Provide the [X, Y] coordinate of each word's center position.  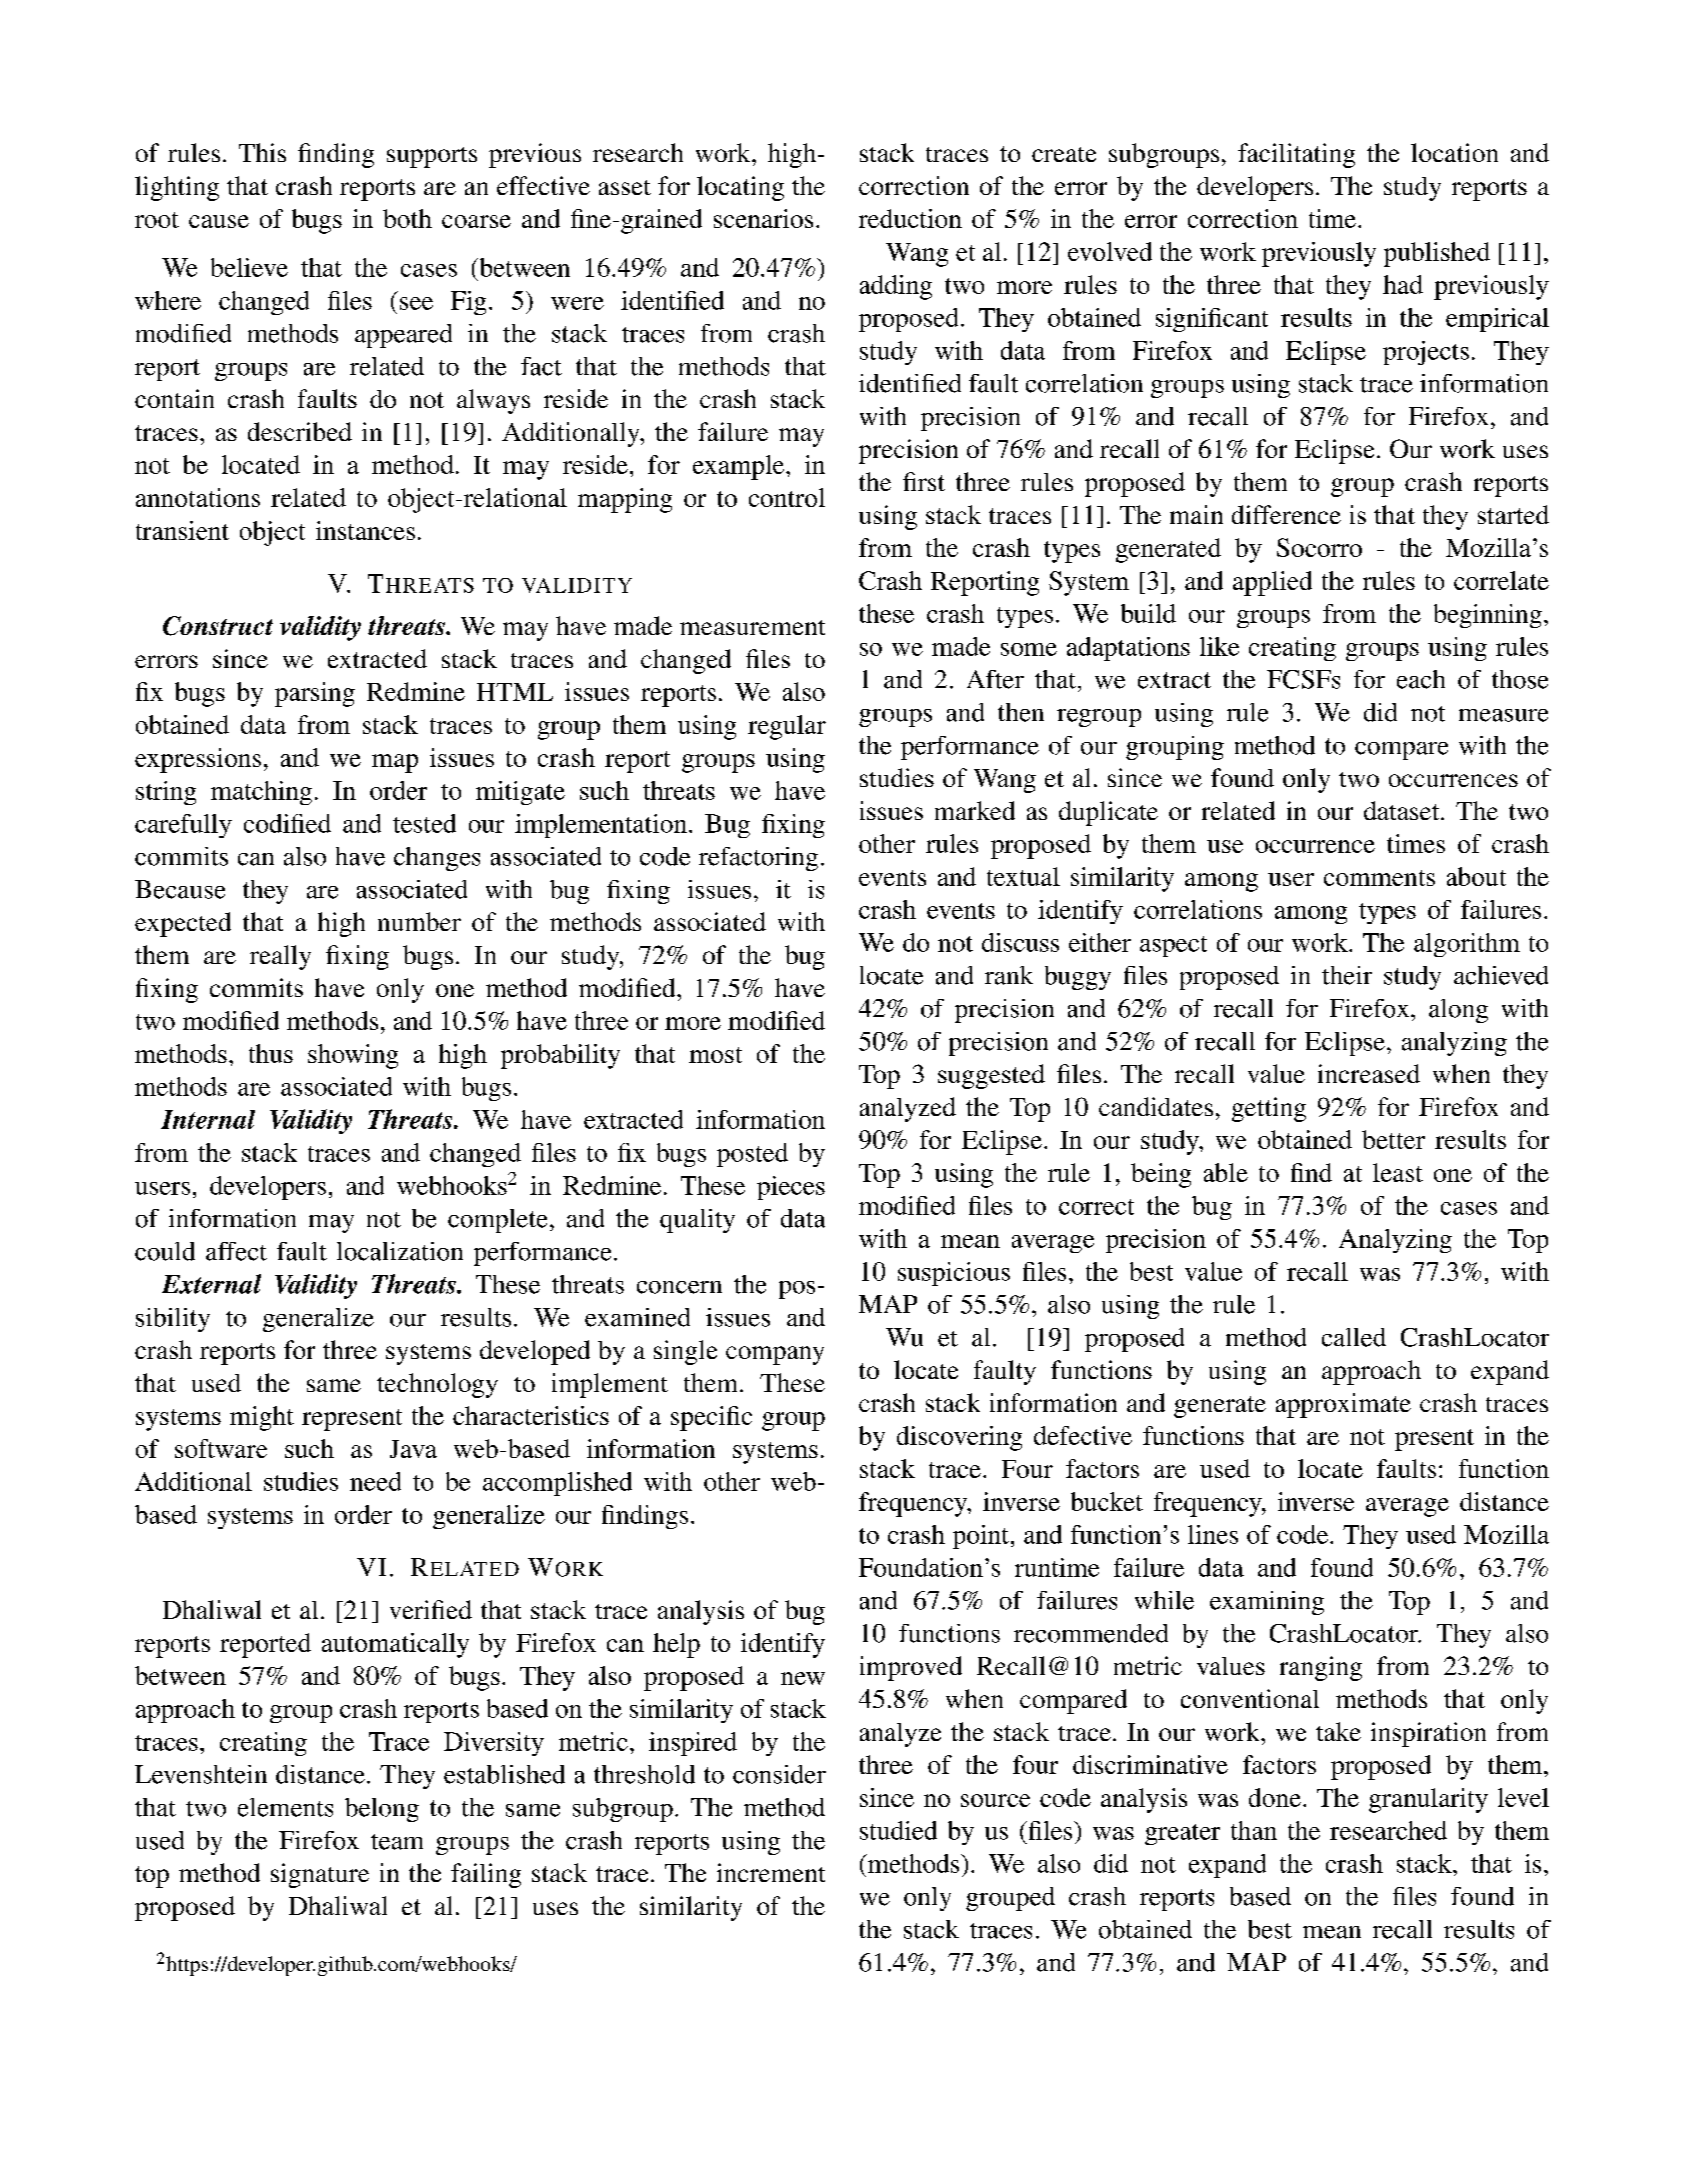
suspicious [954, 1274]
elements [285, 1807]
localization [400, 1251]
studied [898, 1830]
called [1354, 1337]
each [1421, 679]
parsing [315, 694]
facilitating [1296, 155]
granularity [1428, 1800]
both [407, 218]
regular [787, 727]
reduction [910, 218]
